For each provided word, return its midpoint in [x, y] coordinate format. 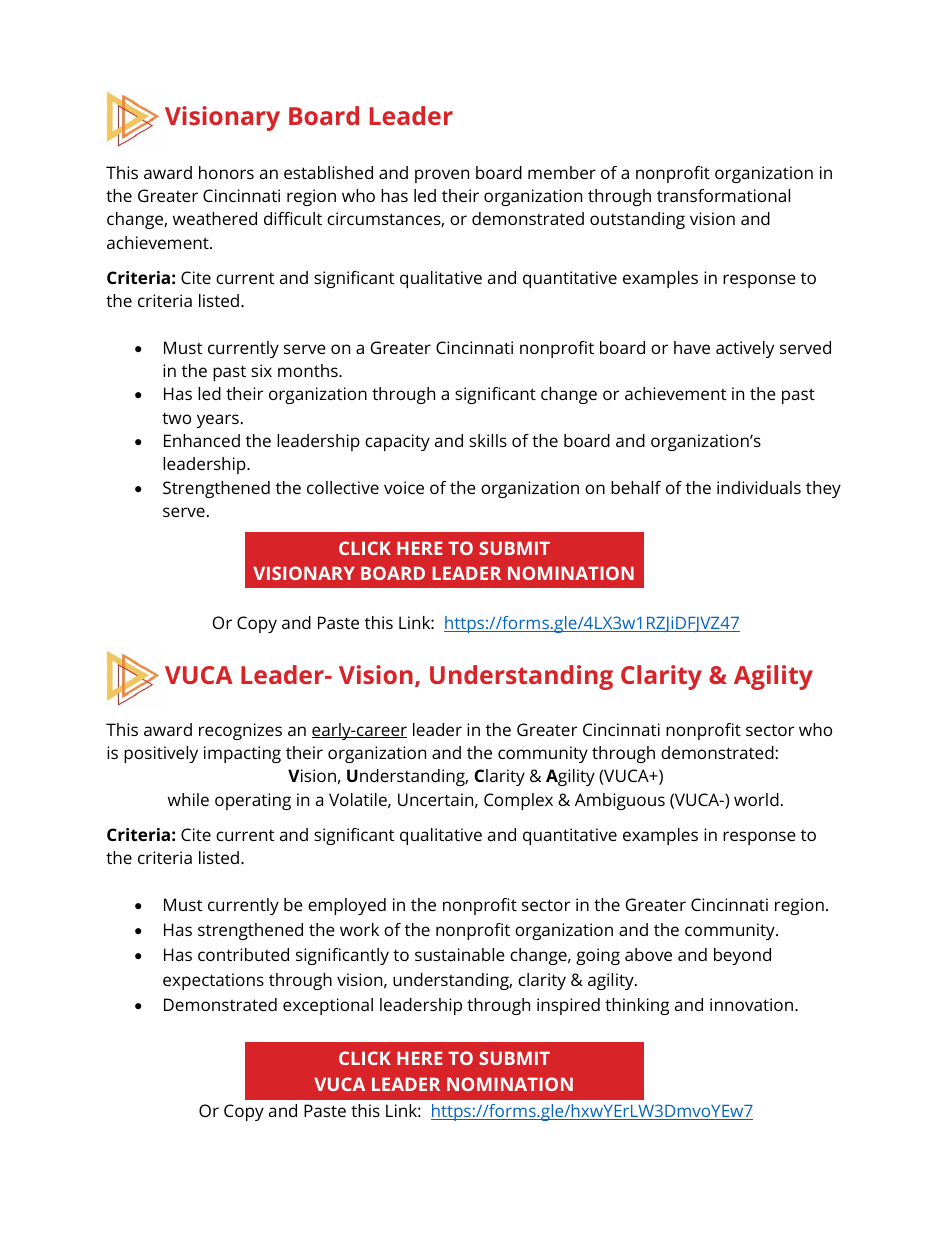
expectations [213, 981]
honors [226, 172]
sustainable [460, 954]
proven [442, 176]
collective [343, 487]
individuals [759, 487]
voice [404, 487]
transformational [723, 195]
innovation [753, 1004]
